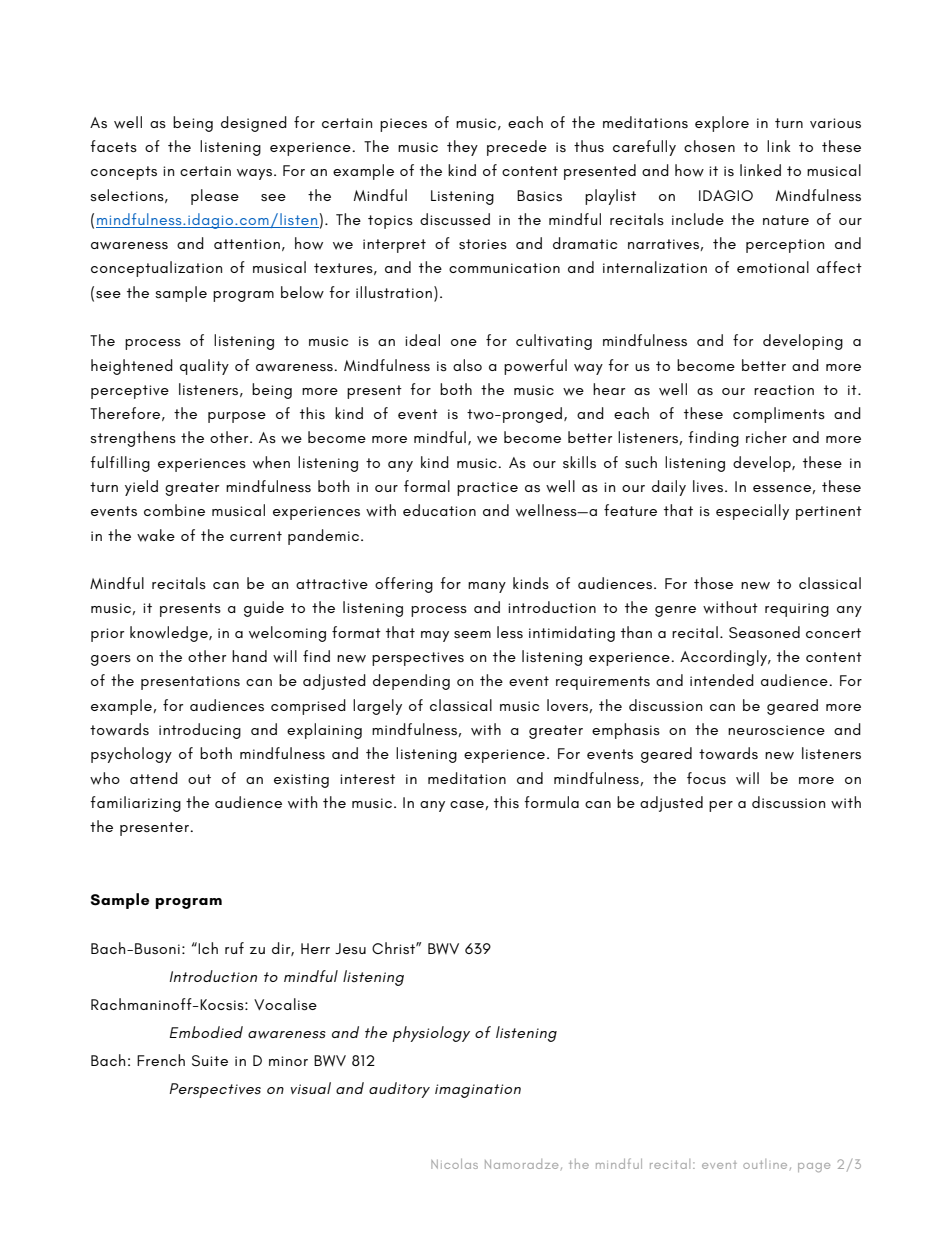 This image has height=1233, width=952. I want to click on Suite, so click(210, 1061).
